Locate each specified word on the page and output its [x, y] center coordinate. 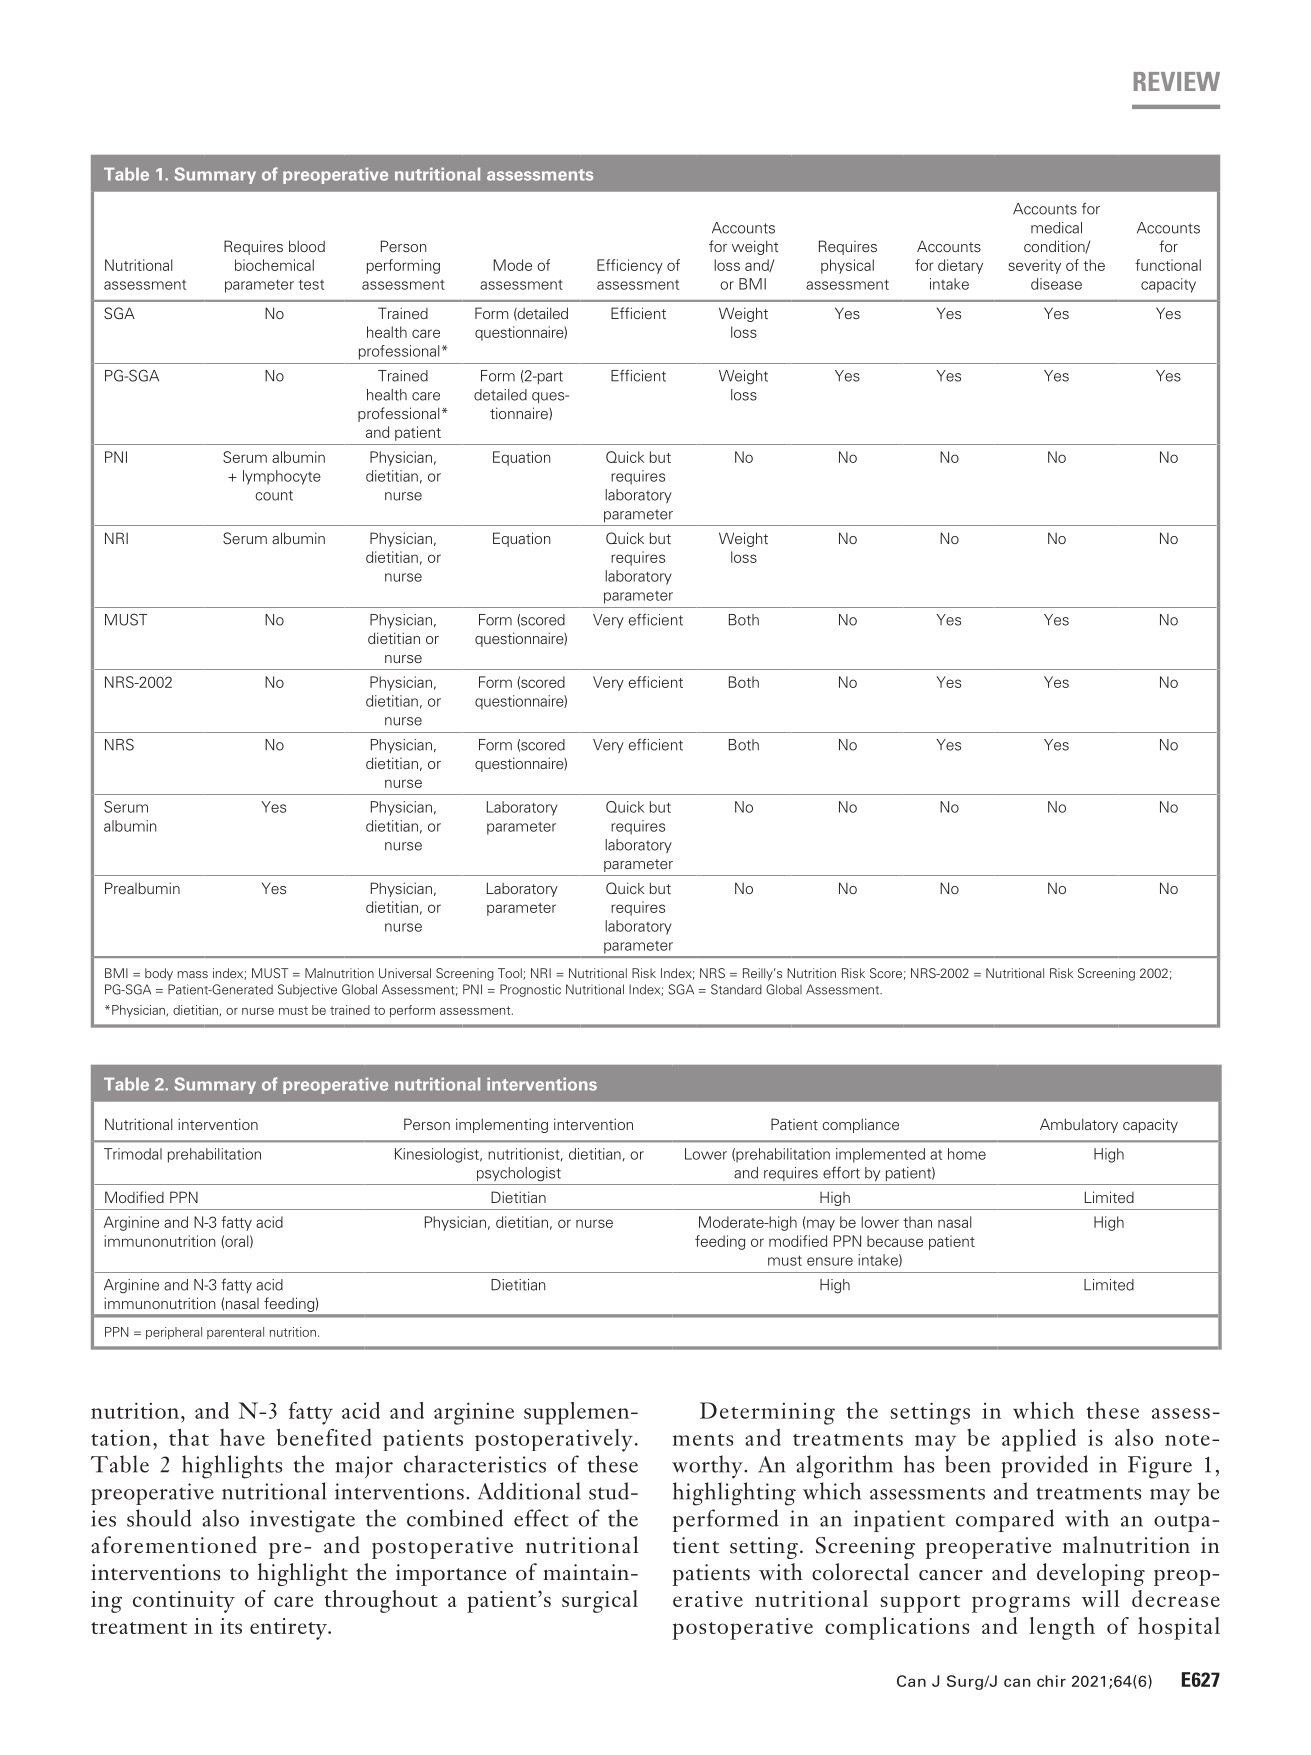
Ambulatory [1079, 1125]
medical [1056, 228]
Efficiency [630, 266]
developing [1091, 1574]
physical [847, 266]
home [967, 1154]
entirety [289, 1629]
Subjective [307, 990]
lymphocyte [282, 477]
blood [307, 246]
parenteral [235, 1333]
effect [541, 1518]
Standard [736, 989]
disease [1056, 284]
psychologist [519, 1174]
